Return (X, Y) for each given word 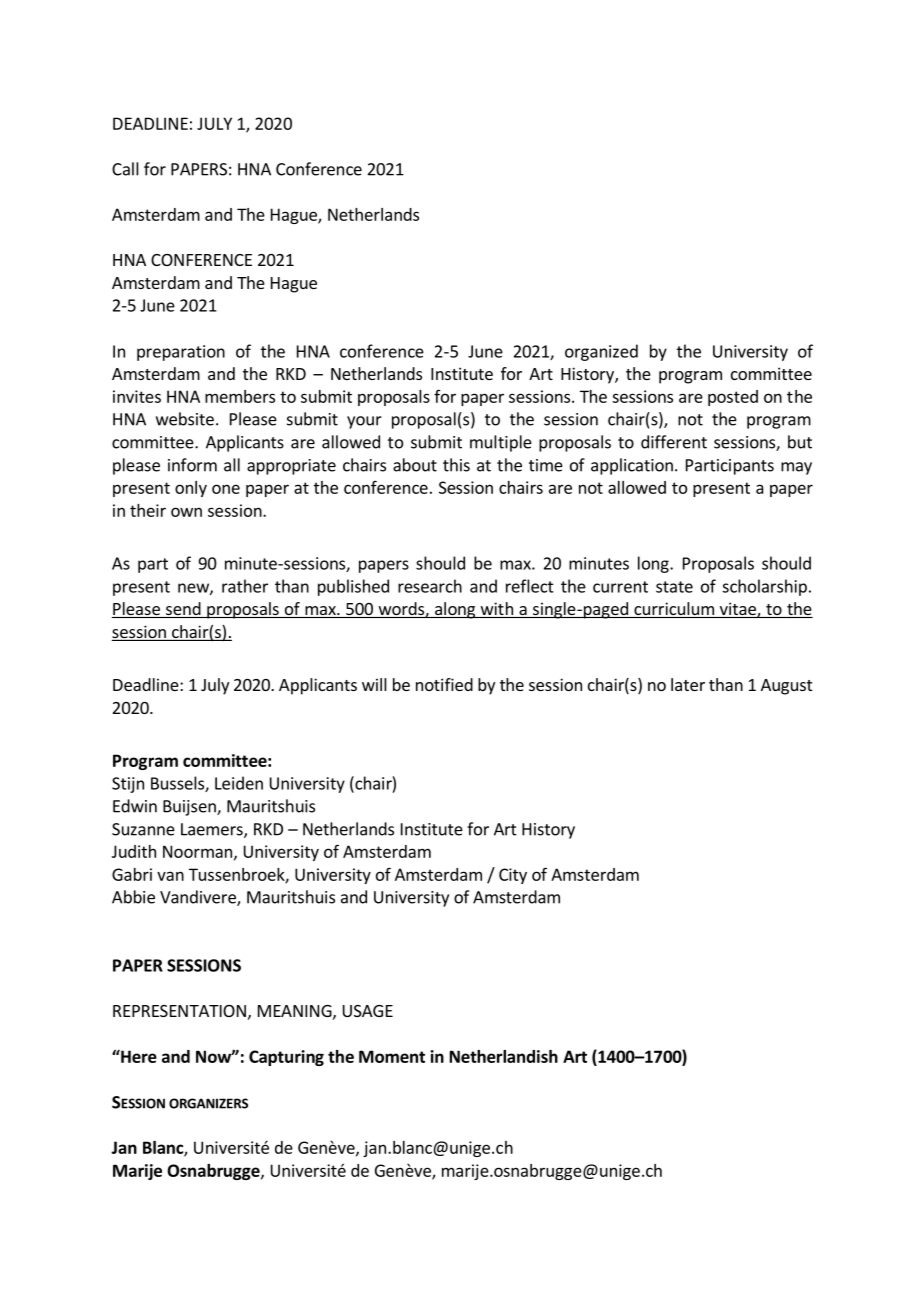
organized (601, 352)
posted (733, 398)
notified (444, 684)
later (688, 684)
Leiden (239, 783)
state (674, 587)
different (674, 442)
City (513, 876)
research (430, 586)
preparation (181, 353)
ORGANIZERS (208, 1103)
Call (125, 169)
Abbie (133, 897)
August (786, 687)
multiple (501, 443)
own (186, 512)
